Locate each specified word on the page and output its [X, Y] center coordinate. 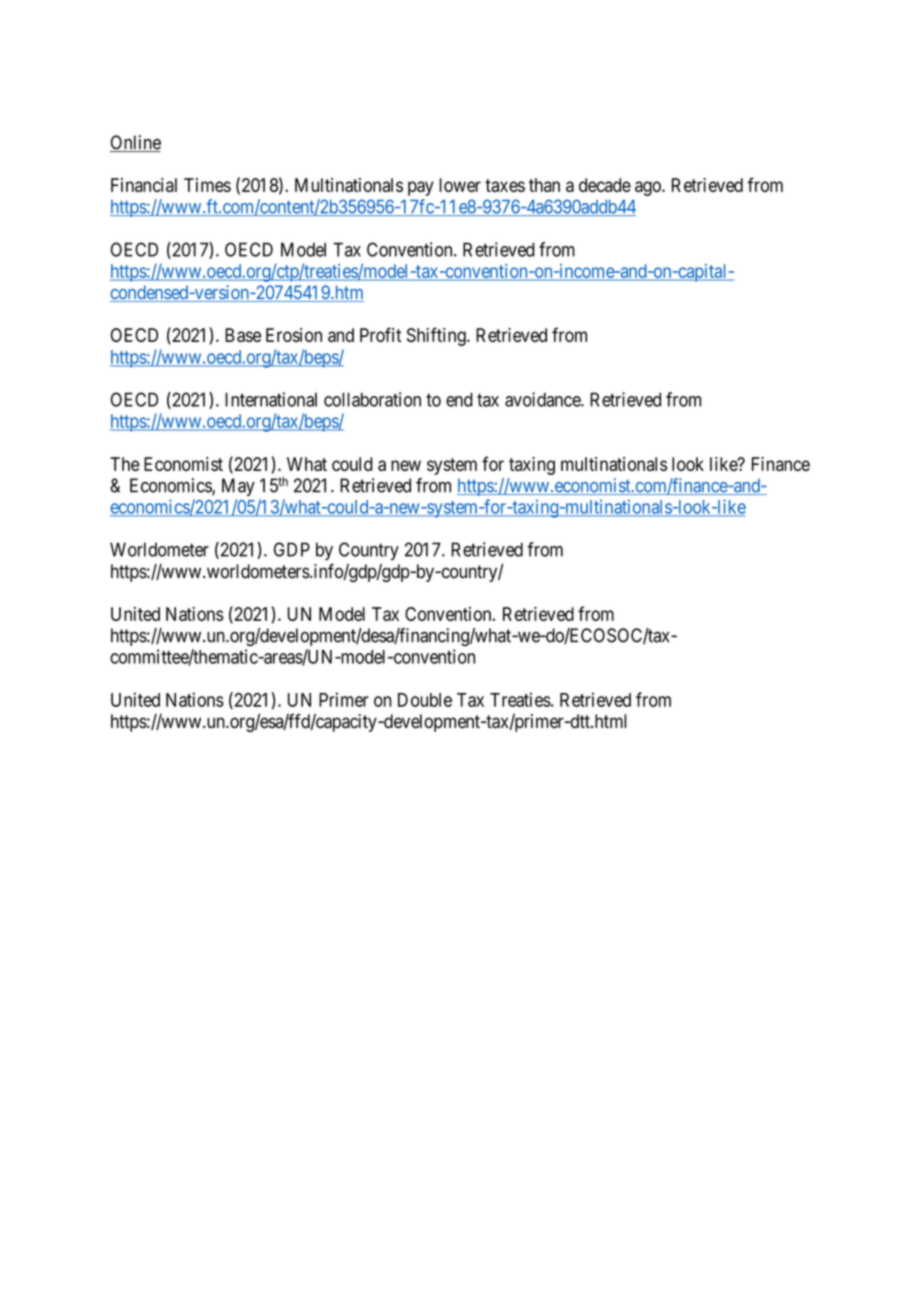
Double [425, 700]
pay [421, 188]
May [238, 487]
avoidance [543, 399]
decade [605, 185]
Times [207, 185]
